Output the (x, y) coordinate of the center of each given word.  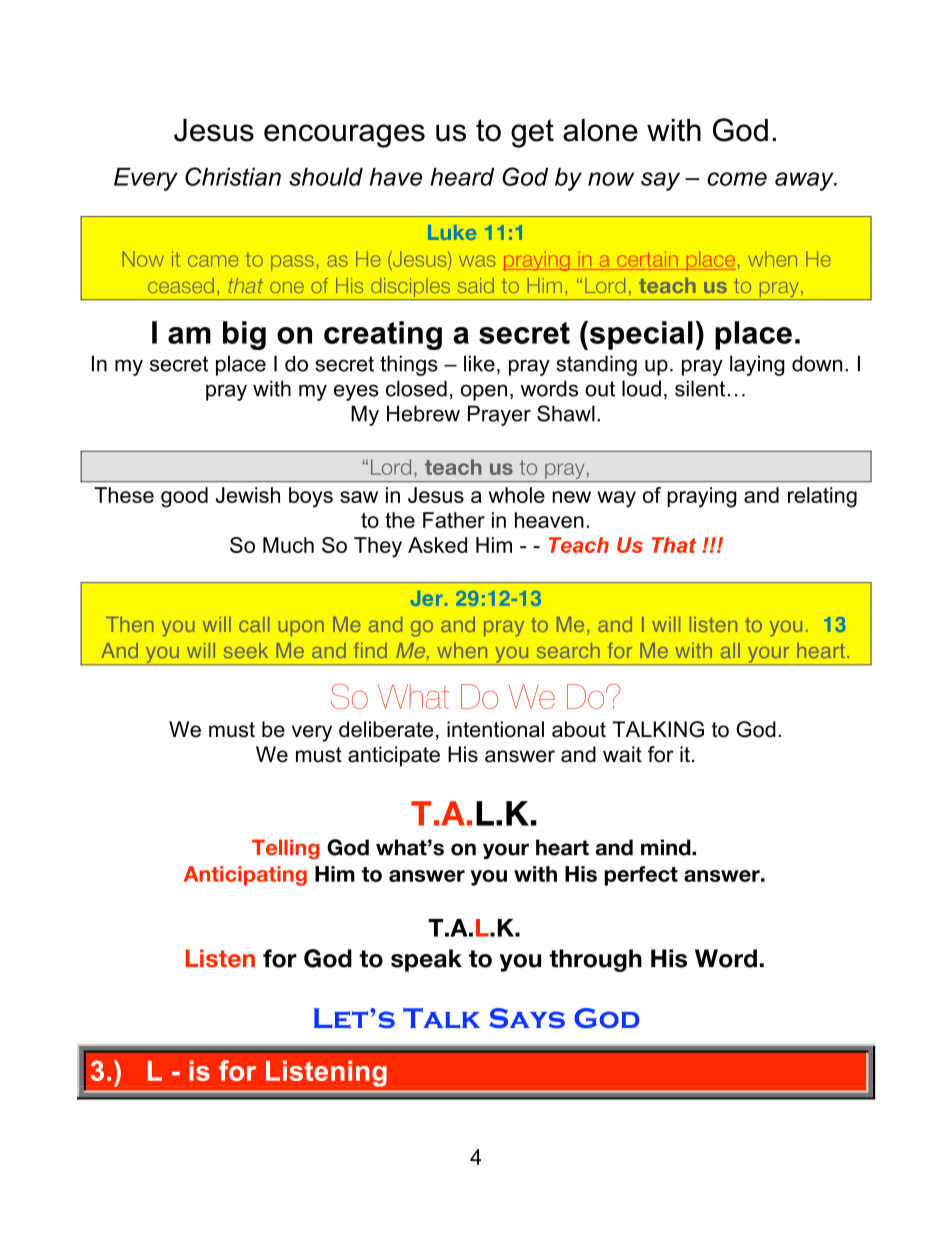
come (737, 179)
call (254, 624)
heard (462, 177)
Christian (233, 176)
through (595, 960)
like (479, 363)
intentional (495, 729)
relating (822, 497)
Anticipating (245, 876)
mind (667, 847)
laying (757, 365)
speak (426, 960)
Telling (285, 849)
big (244, 335)
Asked (437, 545)
